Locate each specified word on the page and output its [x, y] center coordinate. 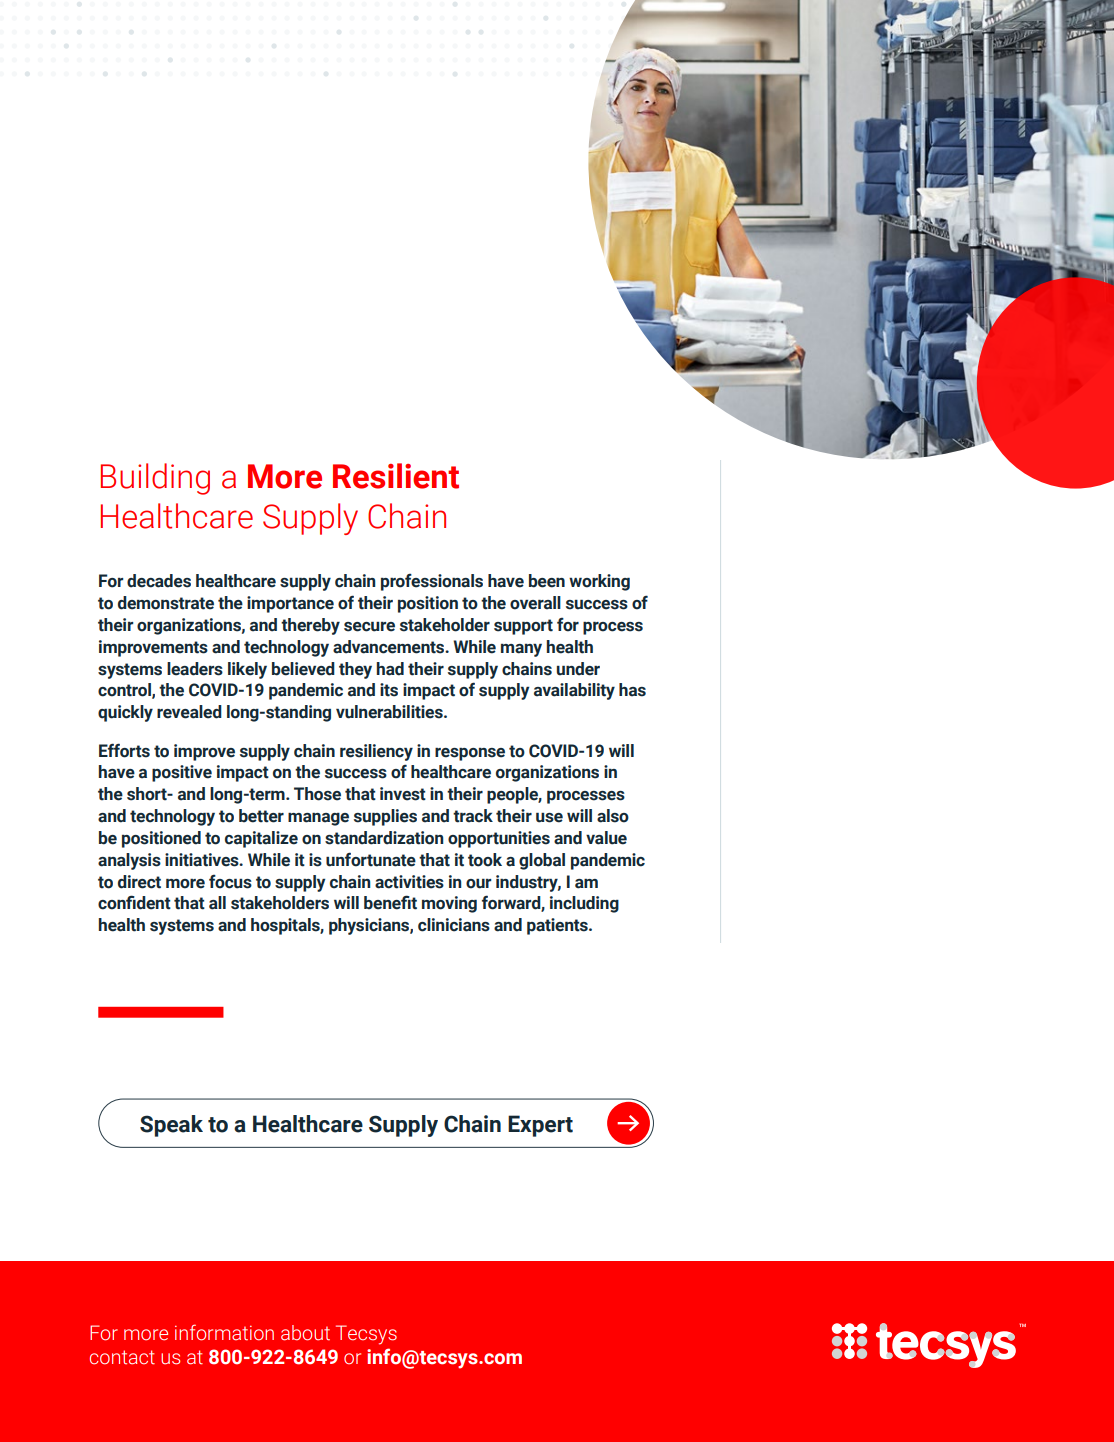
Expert [540, 1126]
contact [122, 1357]
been [547, 581]
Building [155, 479]
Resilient [396, 476]
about [305, 1333]
